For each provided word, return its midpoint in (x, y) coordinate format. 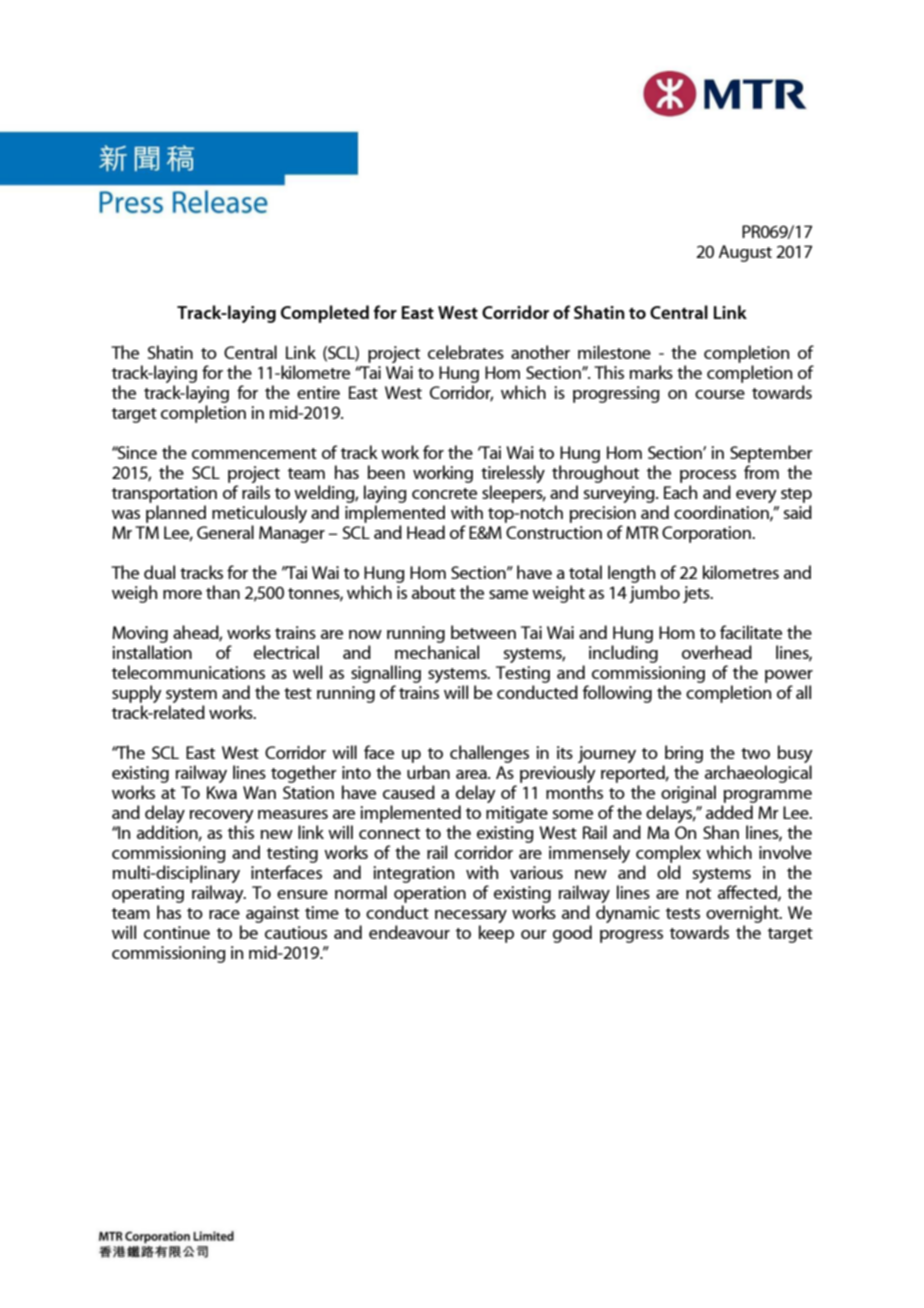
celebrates (466, 352)
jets (697, 594)
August (745, 253)
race (224, 914)
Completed (325, 314)
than (223, 592)
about (434, 592)
